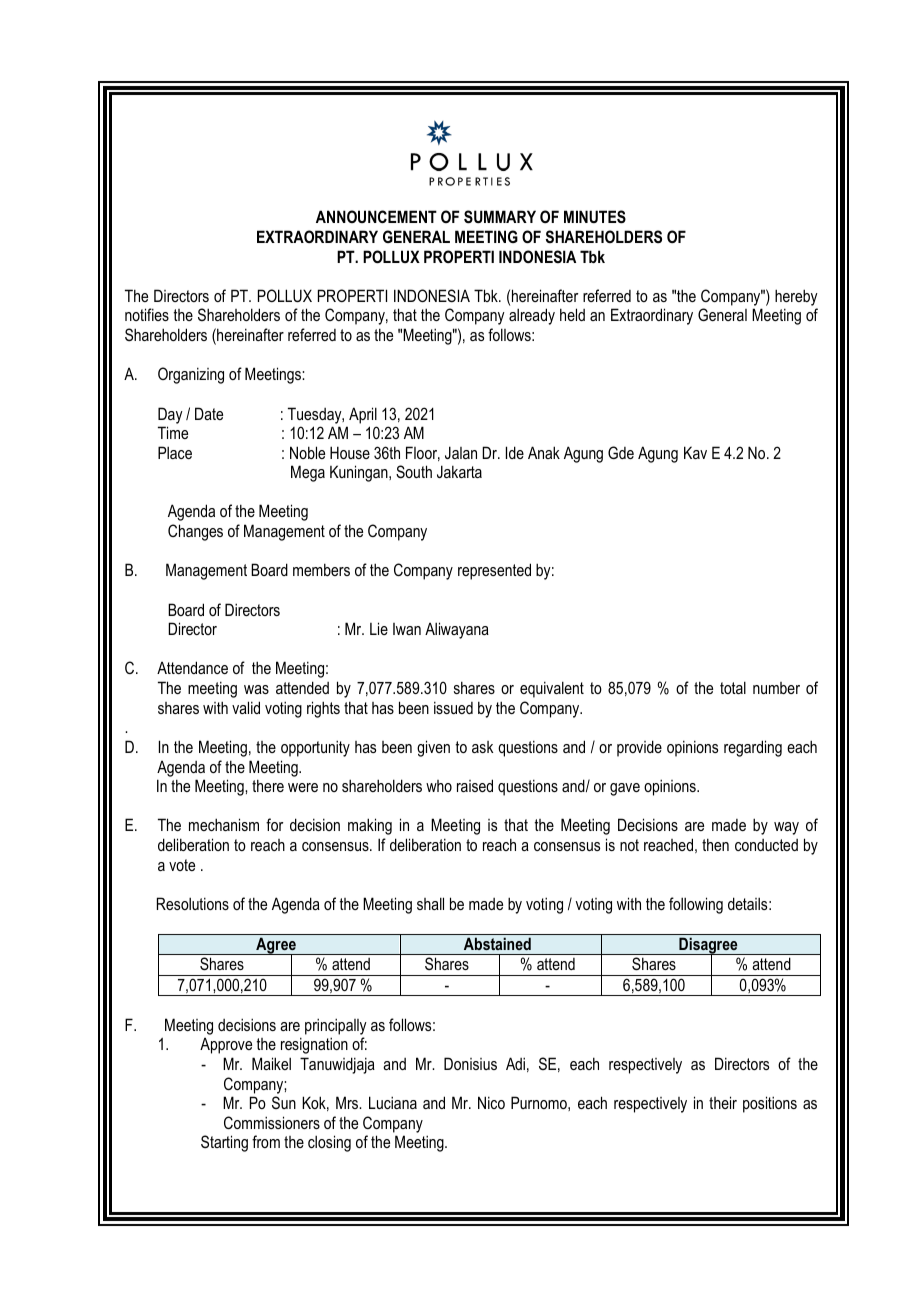 This screenshot has width=924, height=1310. I want to click on notifies, so click(147, 314).
